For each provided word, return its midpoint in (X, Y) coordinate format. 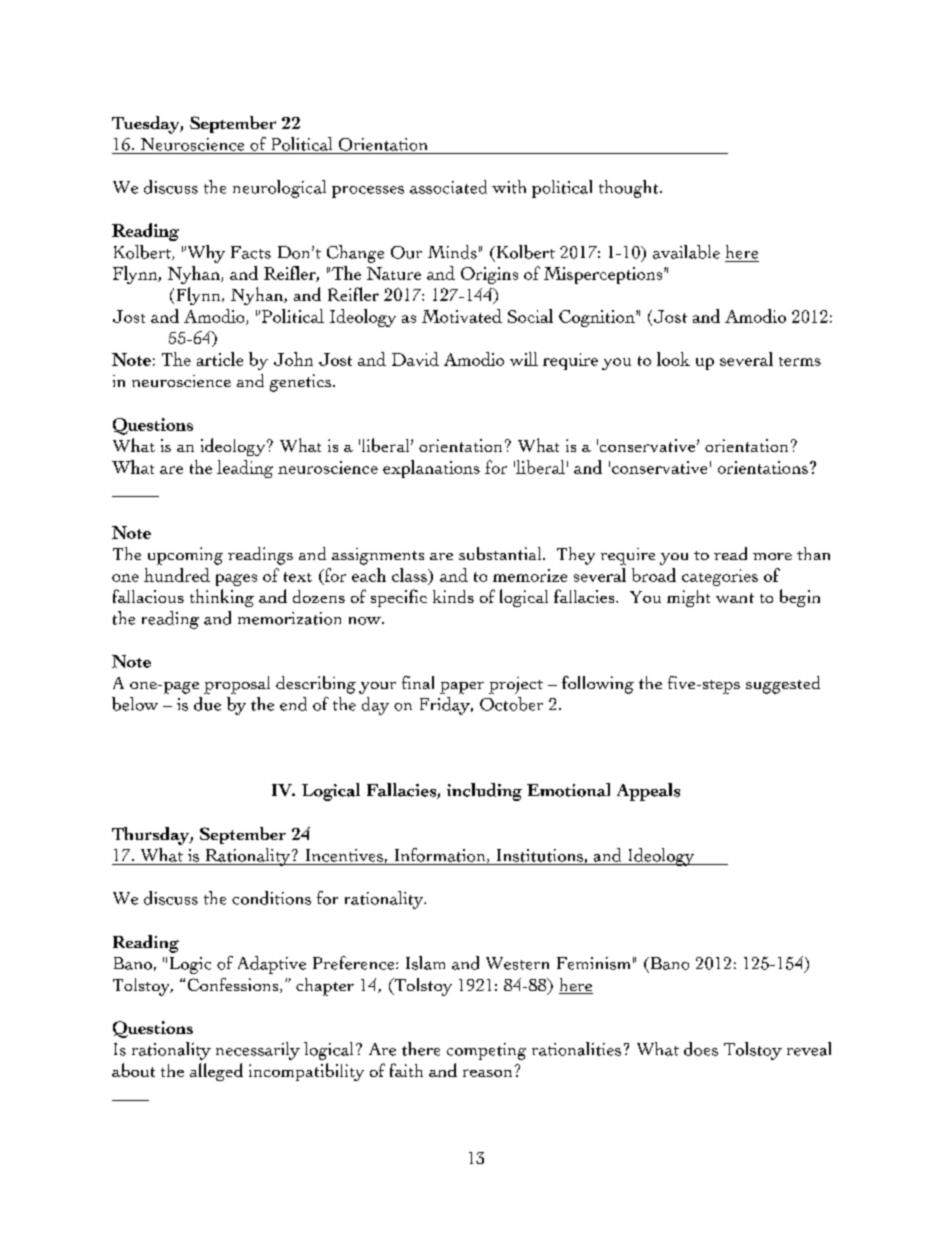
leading (245, 469)
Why (204, 254)
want (735, 598)
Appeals (648, 792)
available (686, 252)
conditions (271, 898)
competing (486, 1051)
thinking (222, 598)
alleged (216, 1072)
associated (448, 187)
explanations (431, 469)
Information (441, 855)
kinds (453, 596)
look (673, 359)
